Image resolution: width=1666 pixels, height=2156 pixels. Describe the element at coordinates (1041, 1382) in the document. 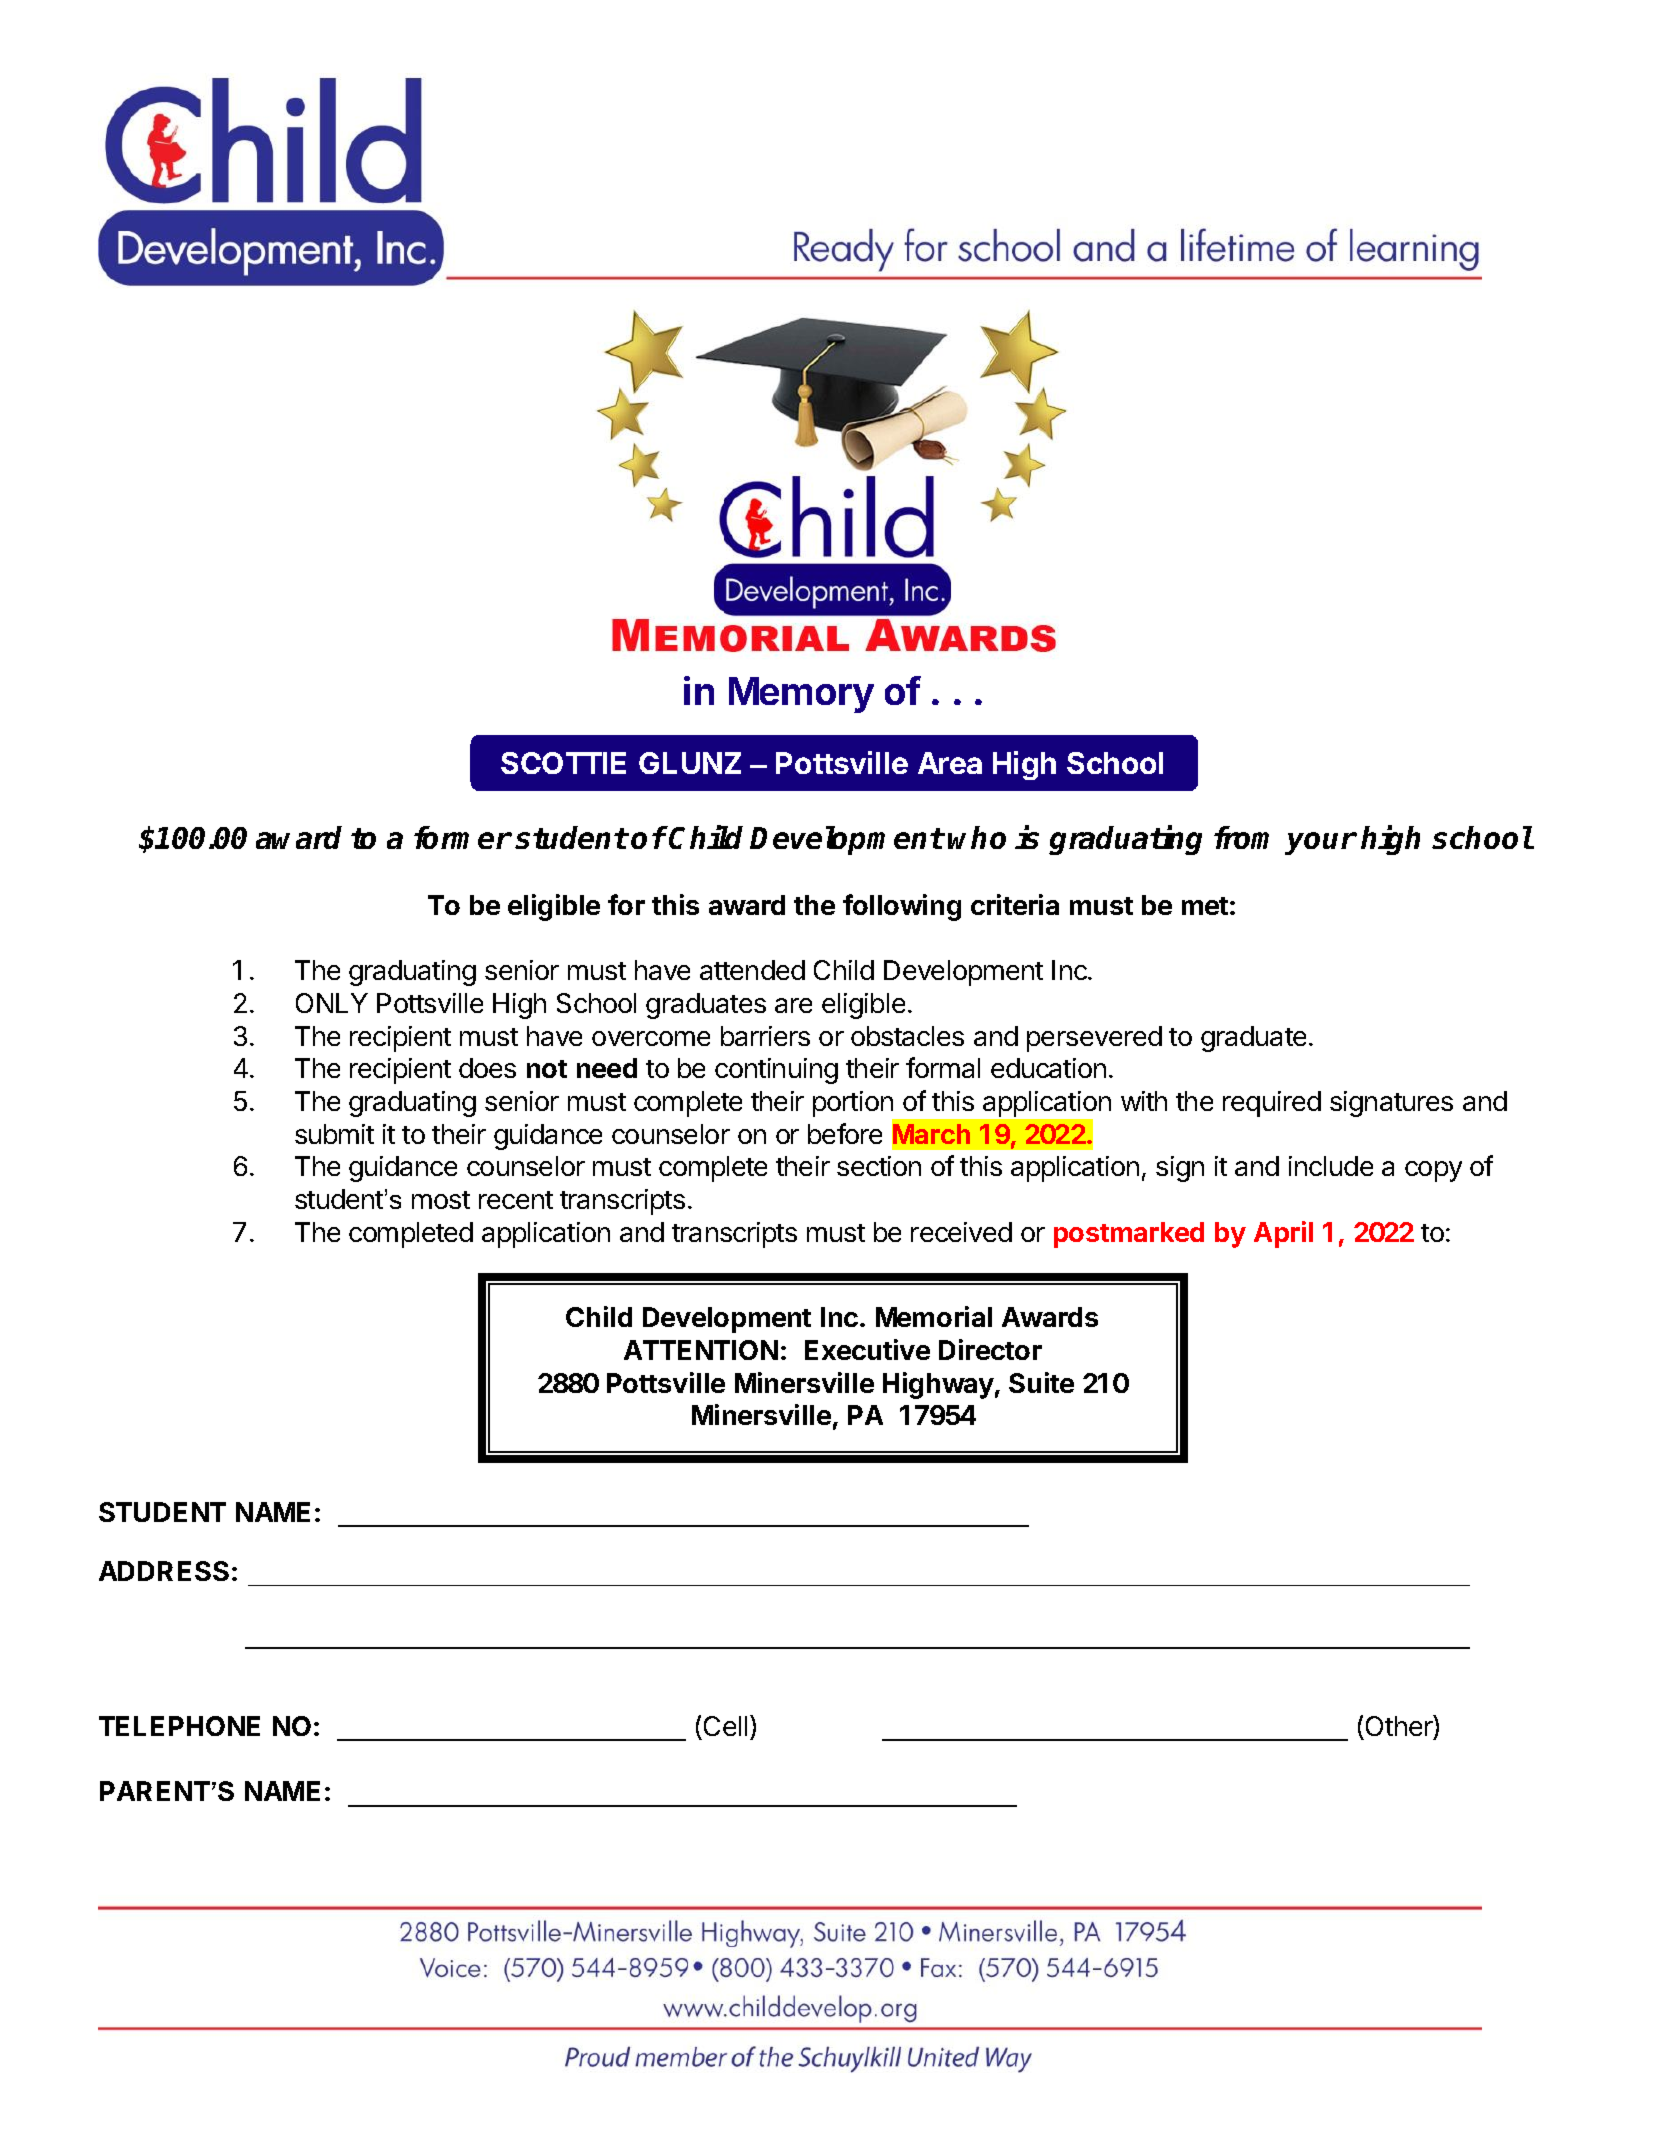

I see `Suite` at that location.
